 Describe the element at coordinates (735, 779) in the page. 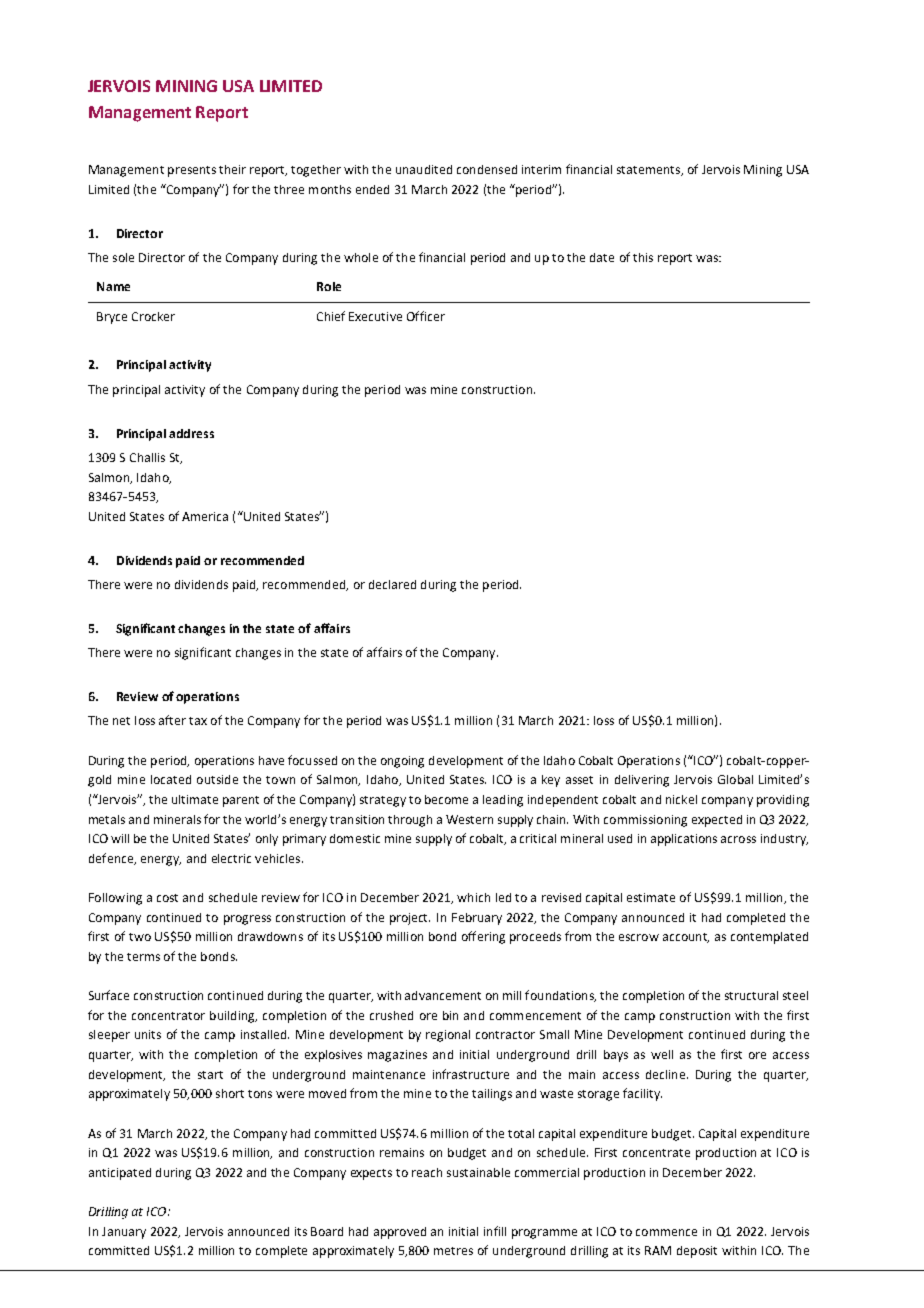

I see `Global` at that location.
